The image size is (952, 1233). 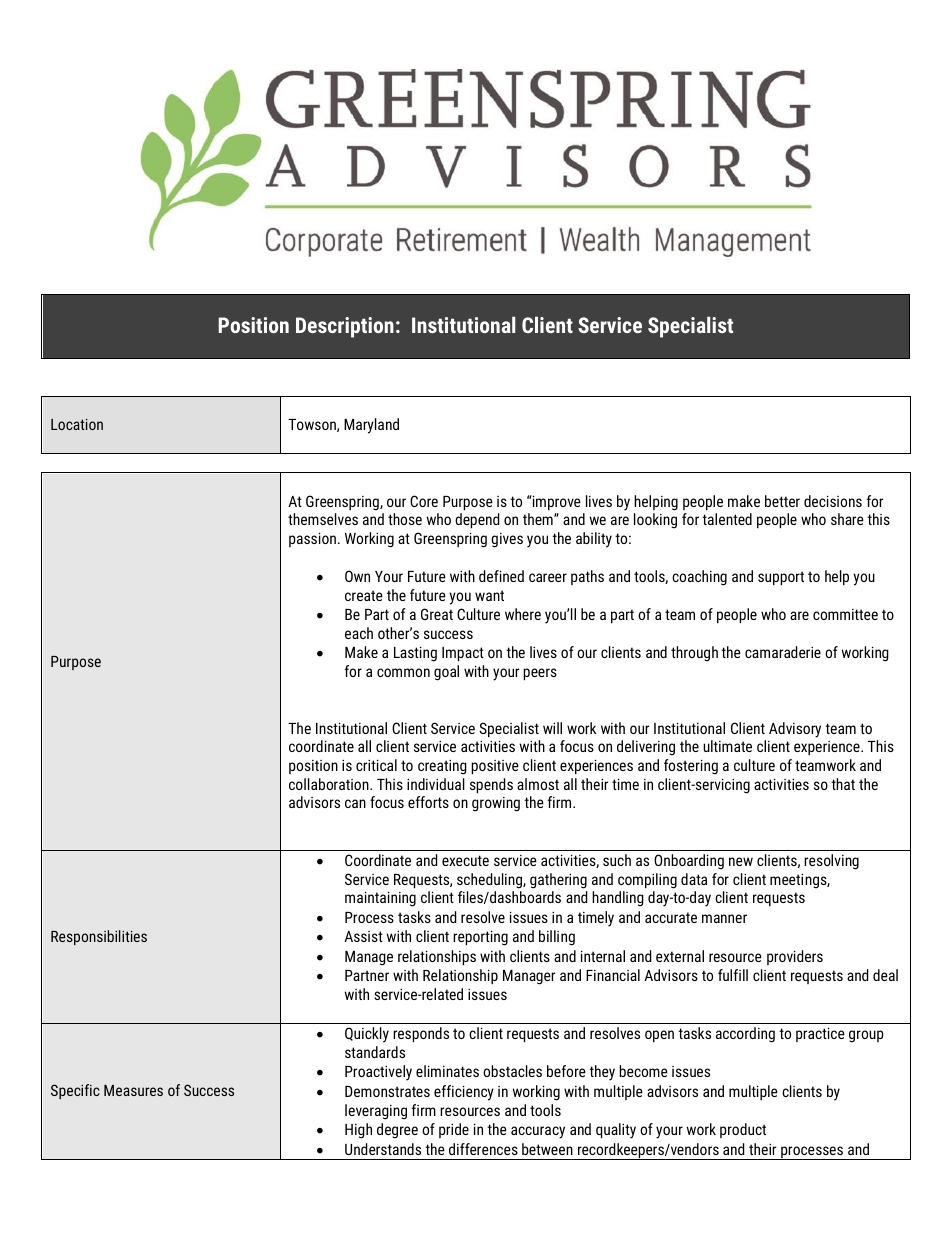 I want to click on reporting, so click(x=480, y=938).
